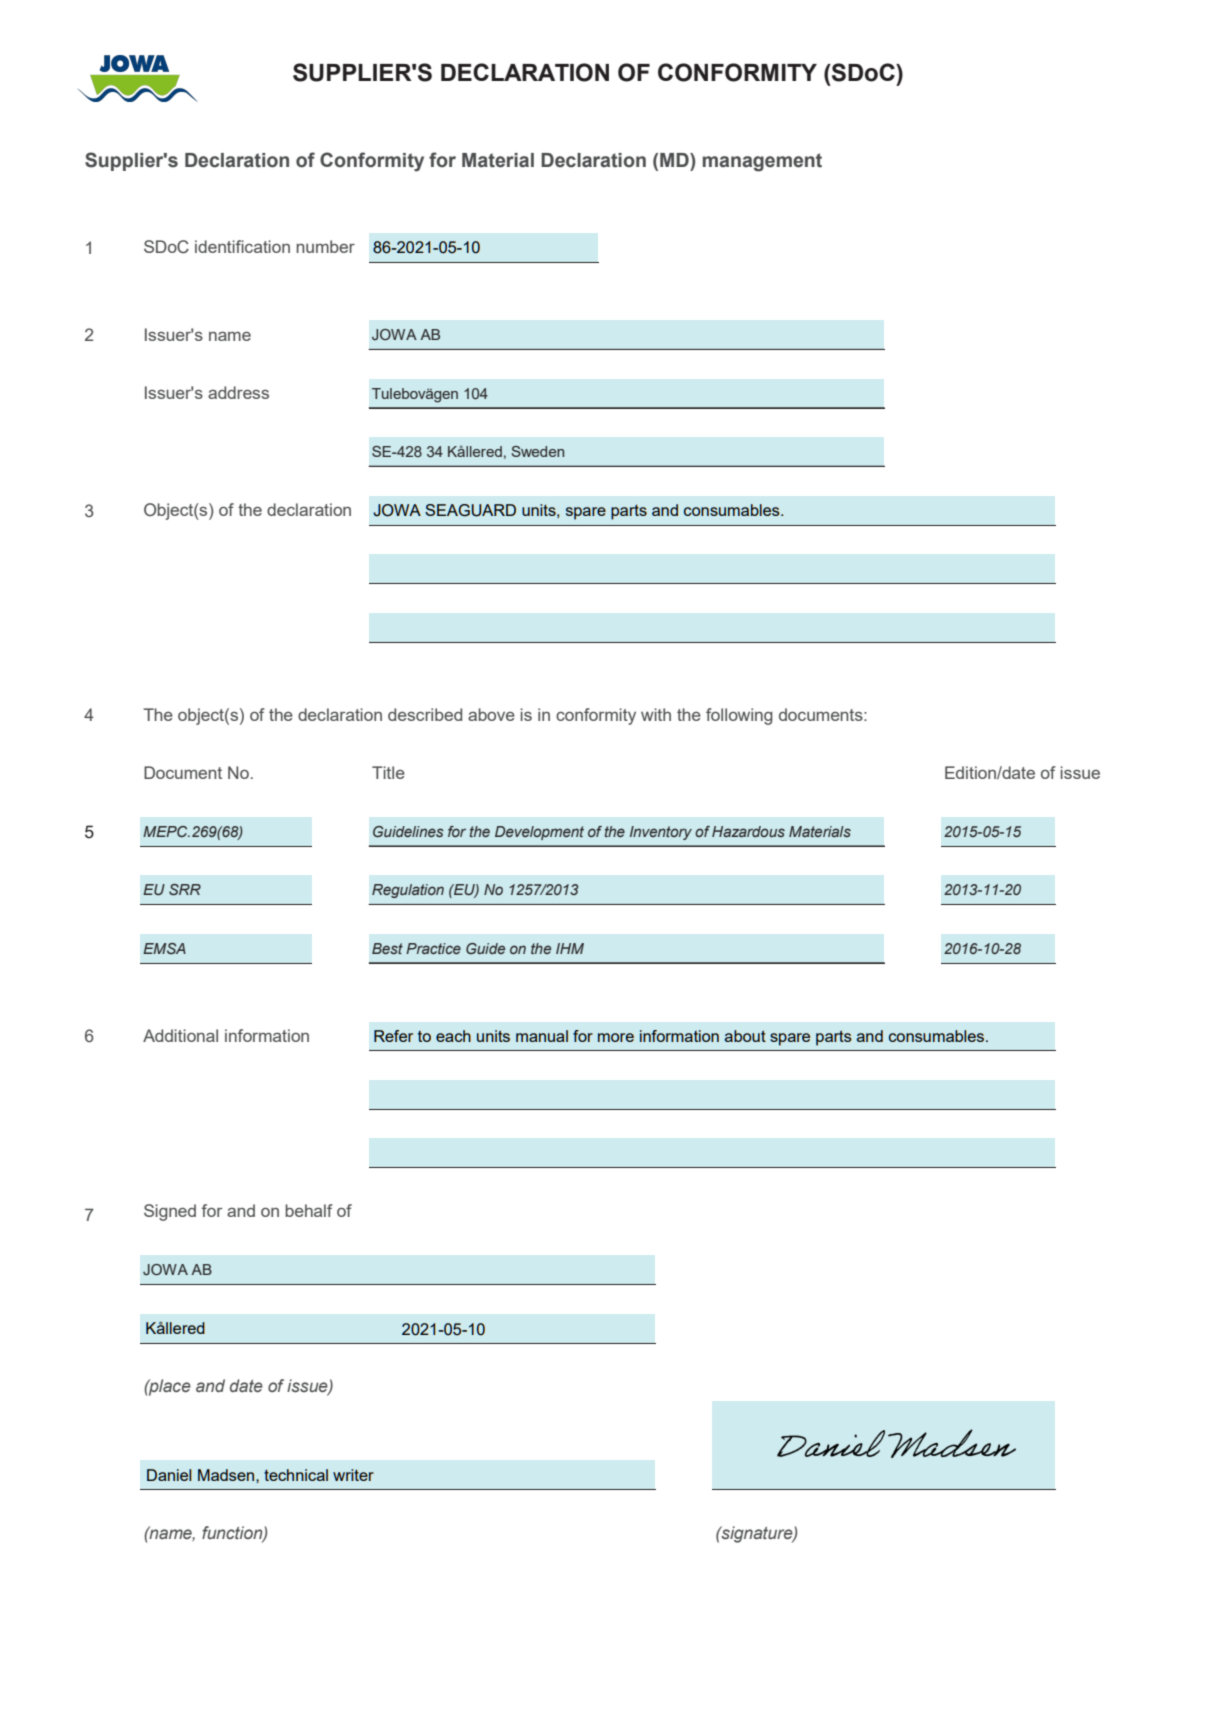 Image resolution: width=1218 pixels, height=1723 pixels. What do you see at coordinates (762, 162) in the screenshot?
I see `management` at bounding box center [762, 162].
